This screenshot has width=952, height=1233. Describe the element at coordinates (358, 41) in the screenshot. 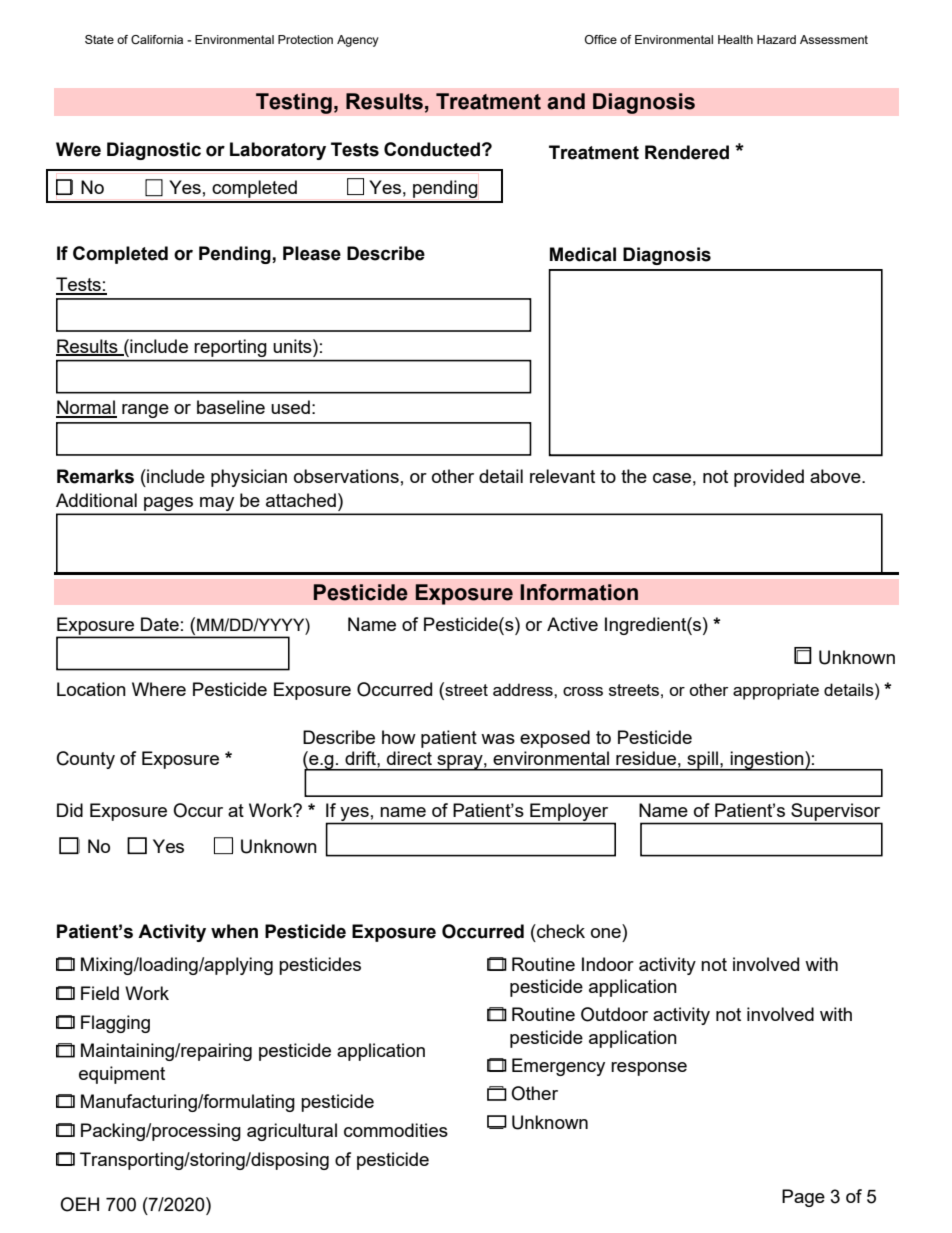

I see `Agency` at that location.
